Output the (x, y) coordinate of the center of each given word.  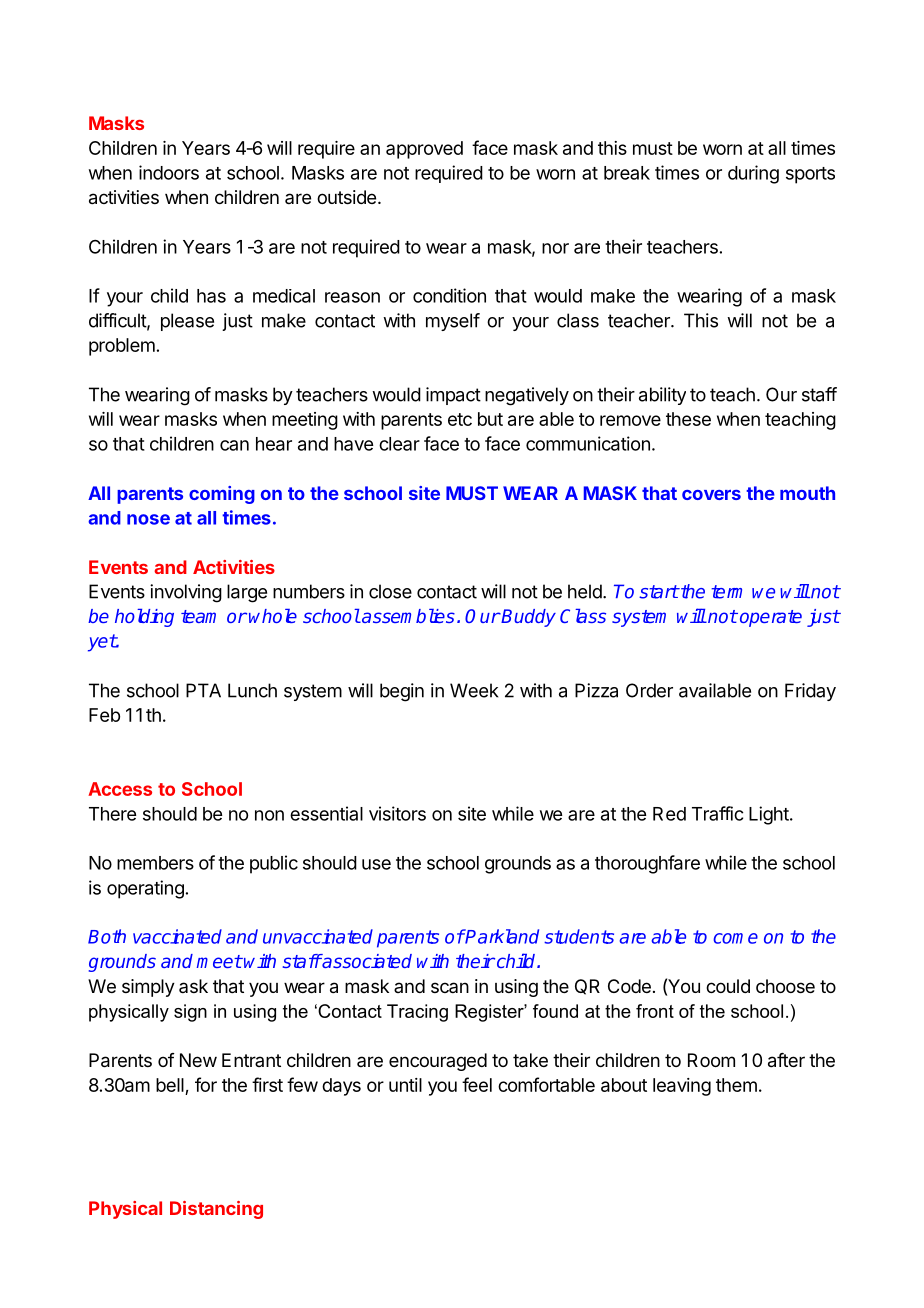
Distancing (216, 1210)
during (753, 174)
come (735, 938)
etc (460, 419)
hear (274, 444)
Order (649, 690)
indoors (169, 172)
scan (450, 987)
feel (477, 1084)
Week (474, 690)
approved (424, 150)
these (688, 419)
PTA (203, 690)
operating (145, 889)
